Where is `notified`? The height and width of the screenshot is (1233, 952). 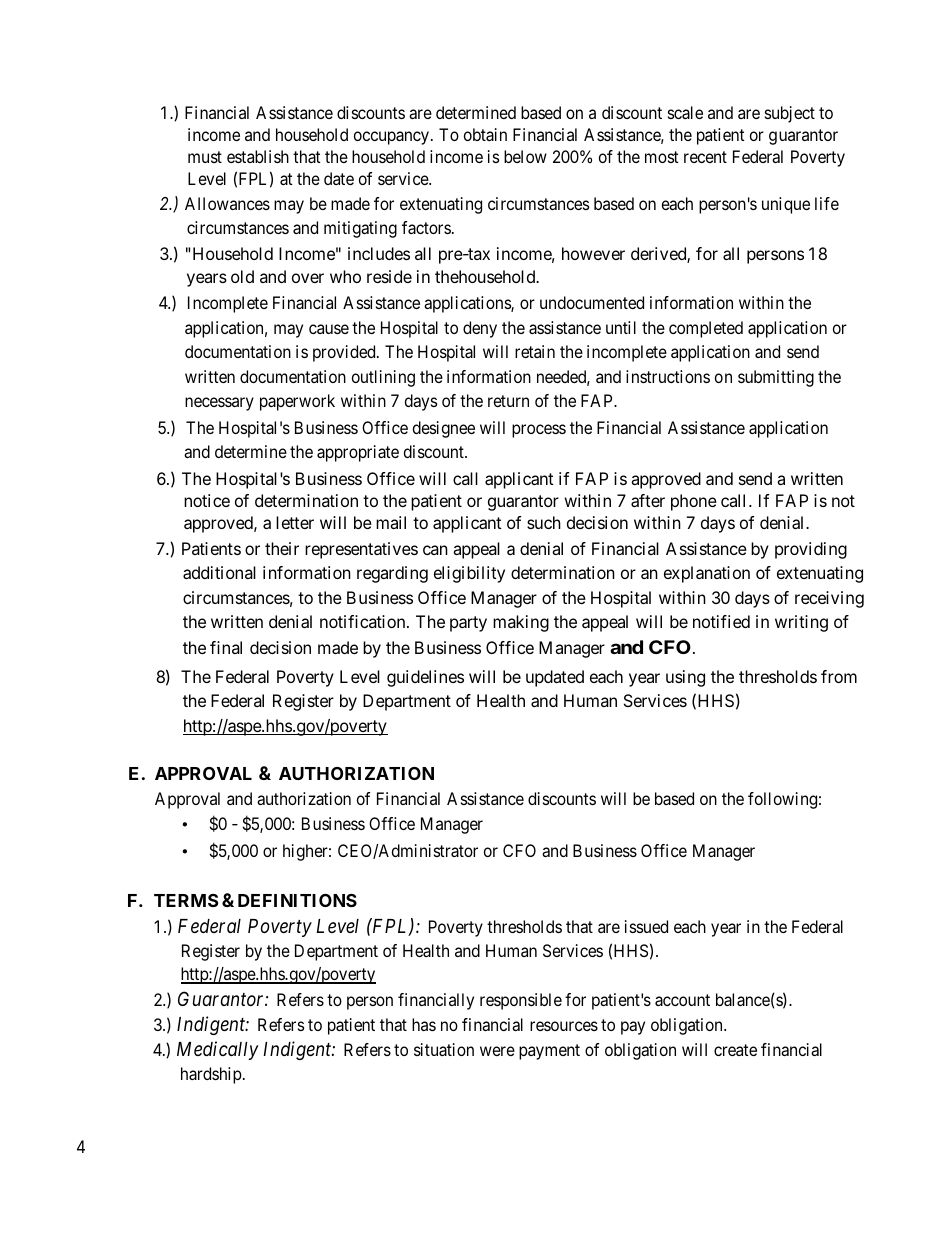 notified is located at coordinates (721, 621).
